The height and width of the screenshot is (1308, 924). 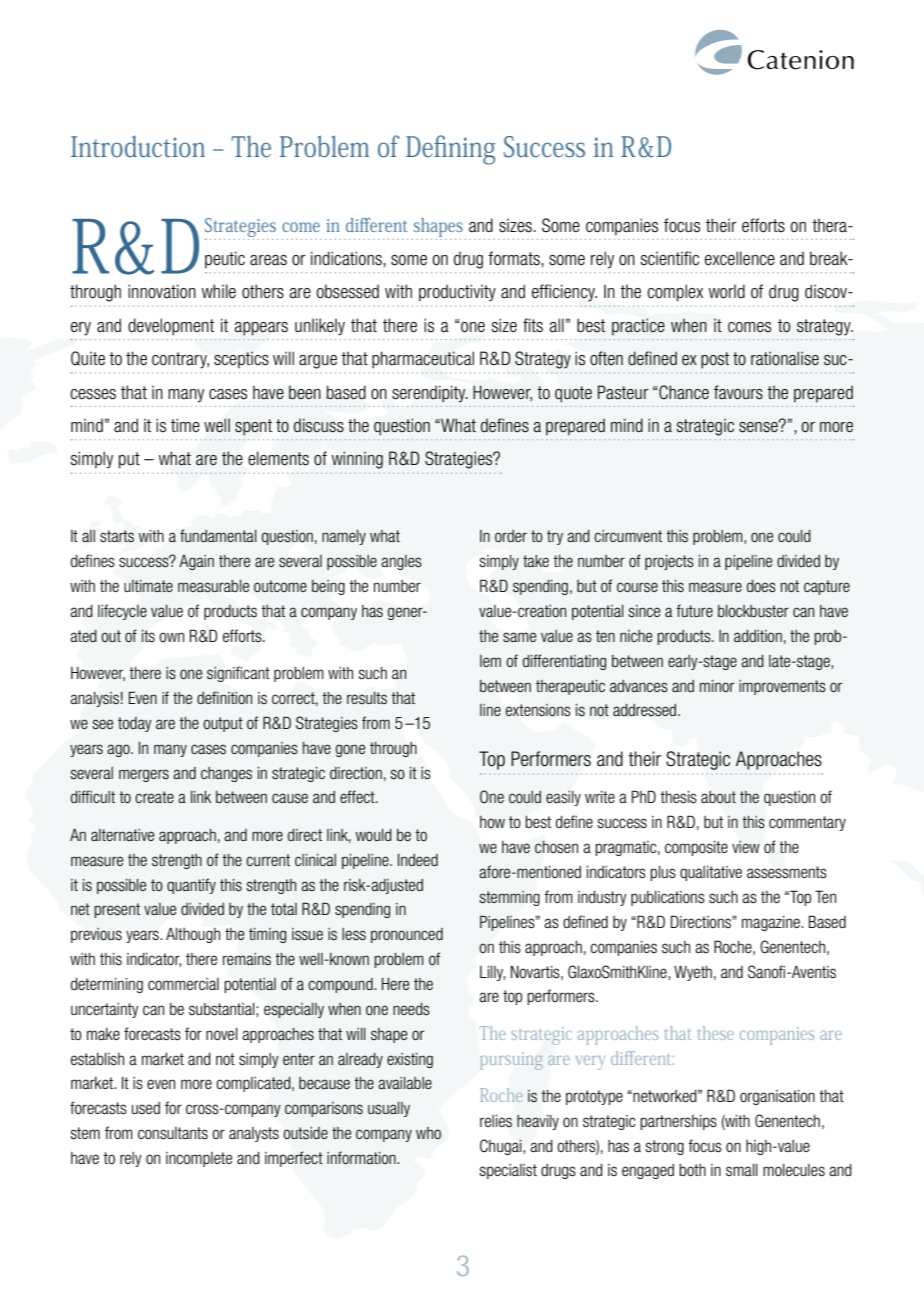 I want to click on Defining, so click(x=450, y=150).
